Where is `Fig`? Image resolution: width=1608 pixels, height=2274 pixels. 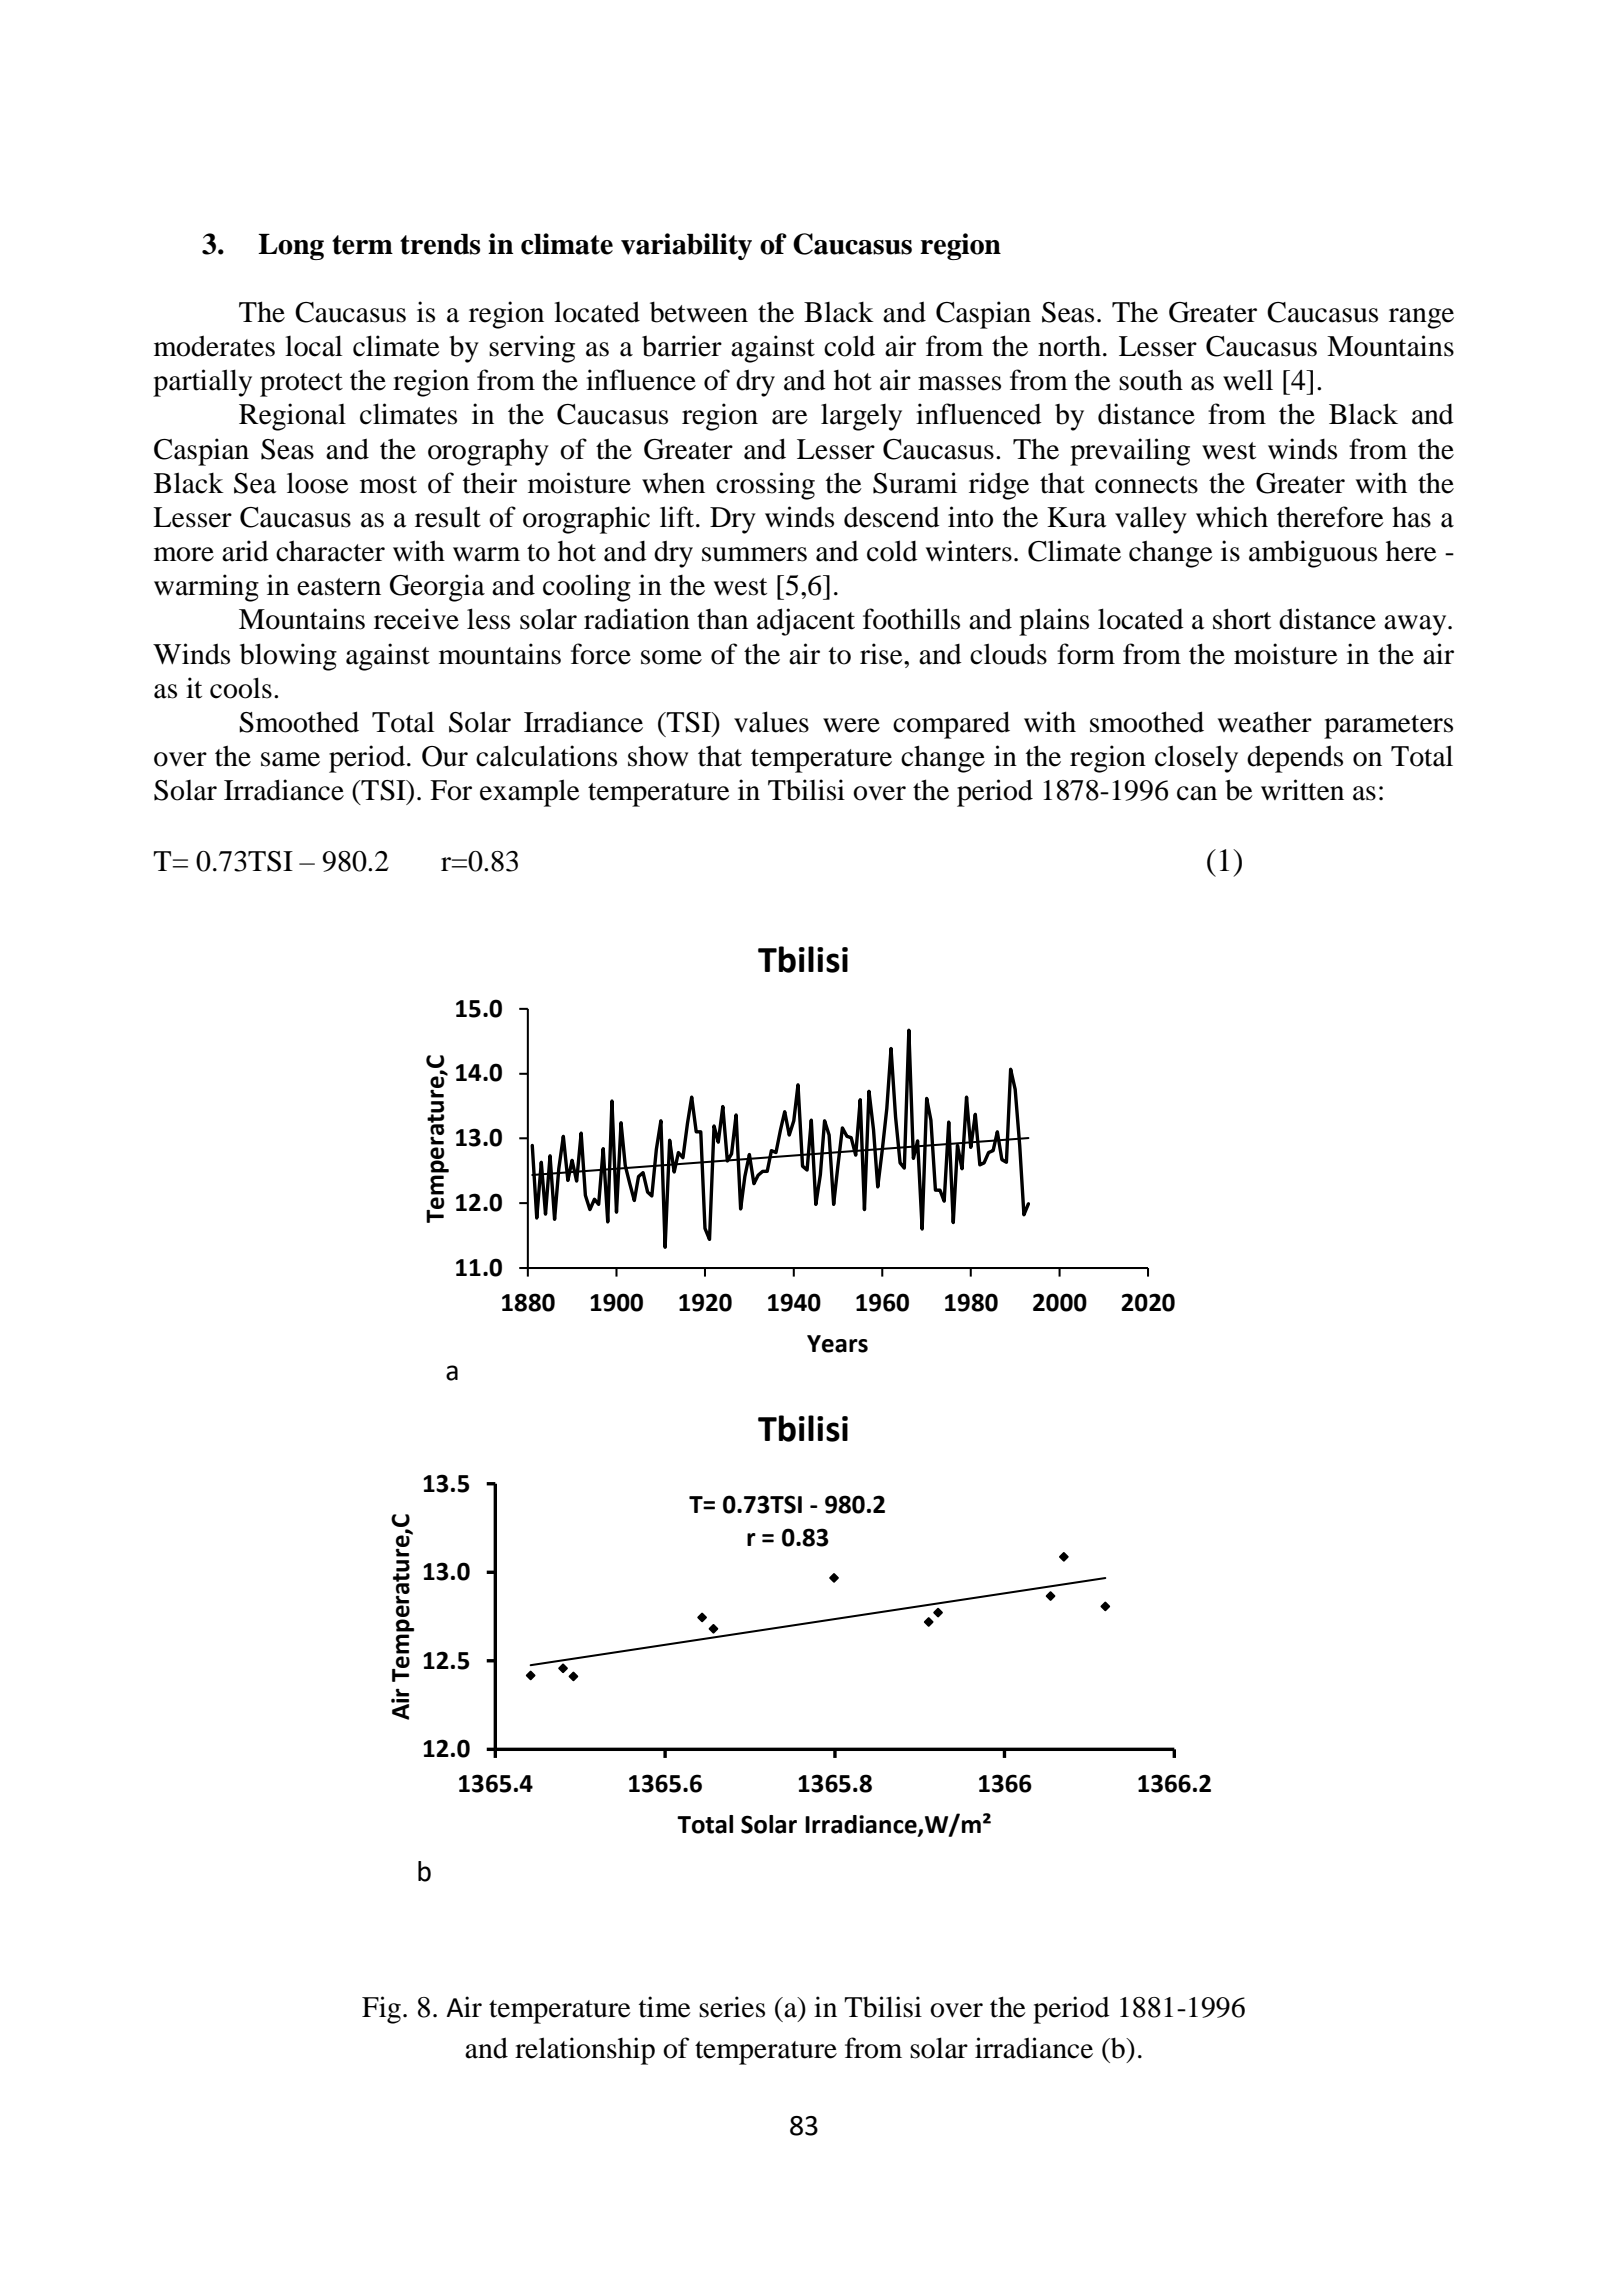 Fig is located at coordinates (381, 2010).
